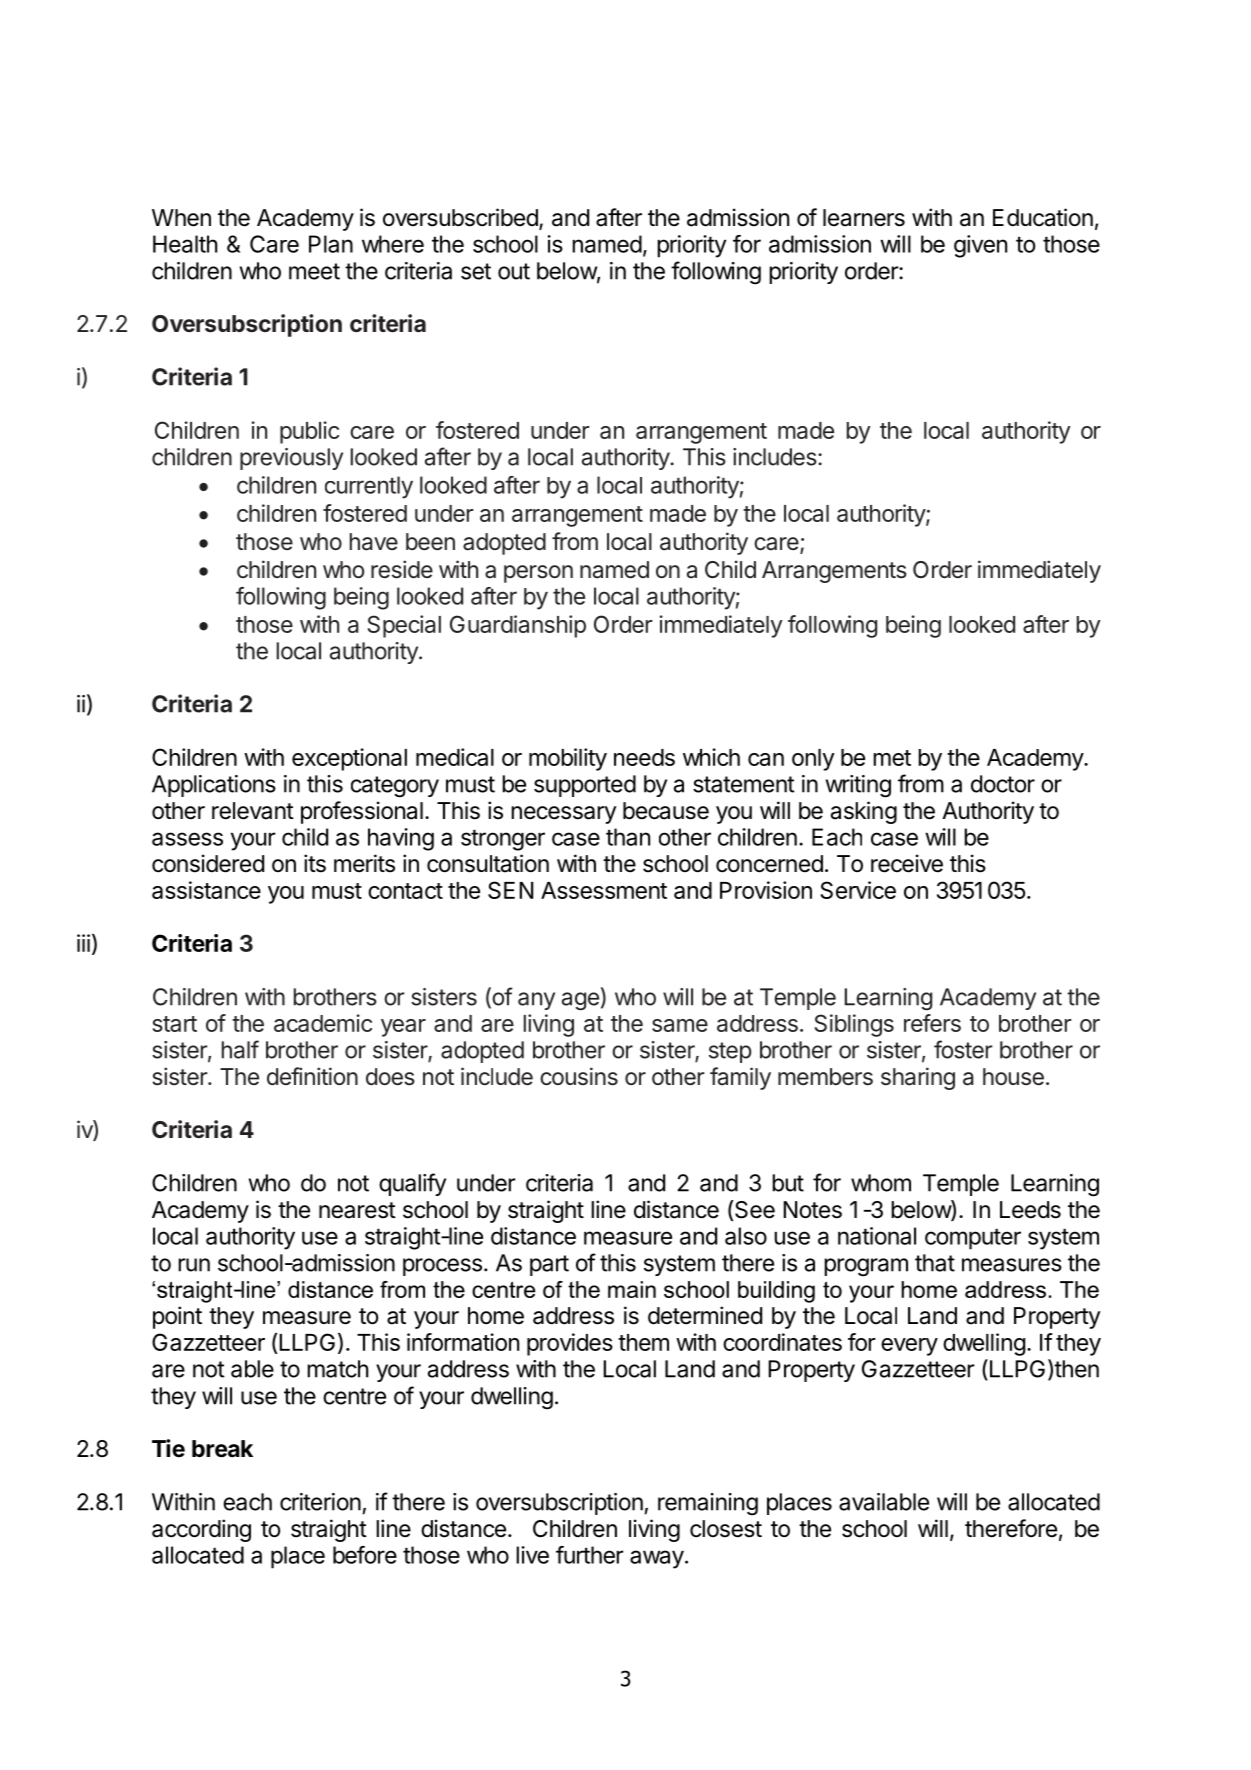  I want to click on given, so click(980, 246).
